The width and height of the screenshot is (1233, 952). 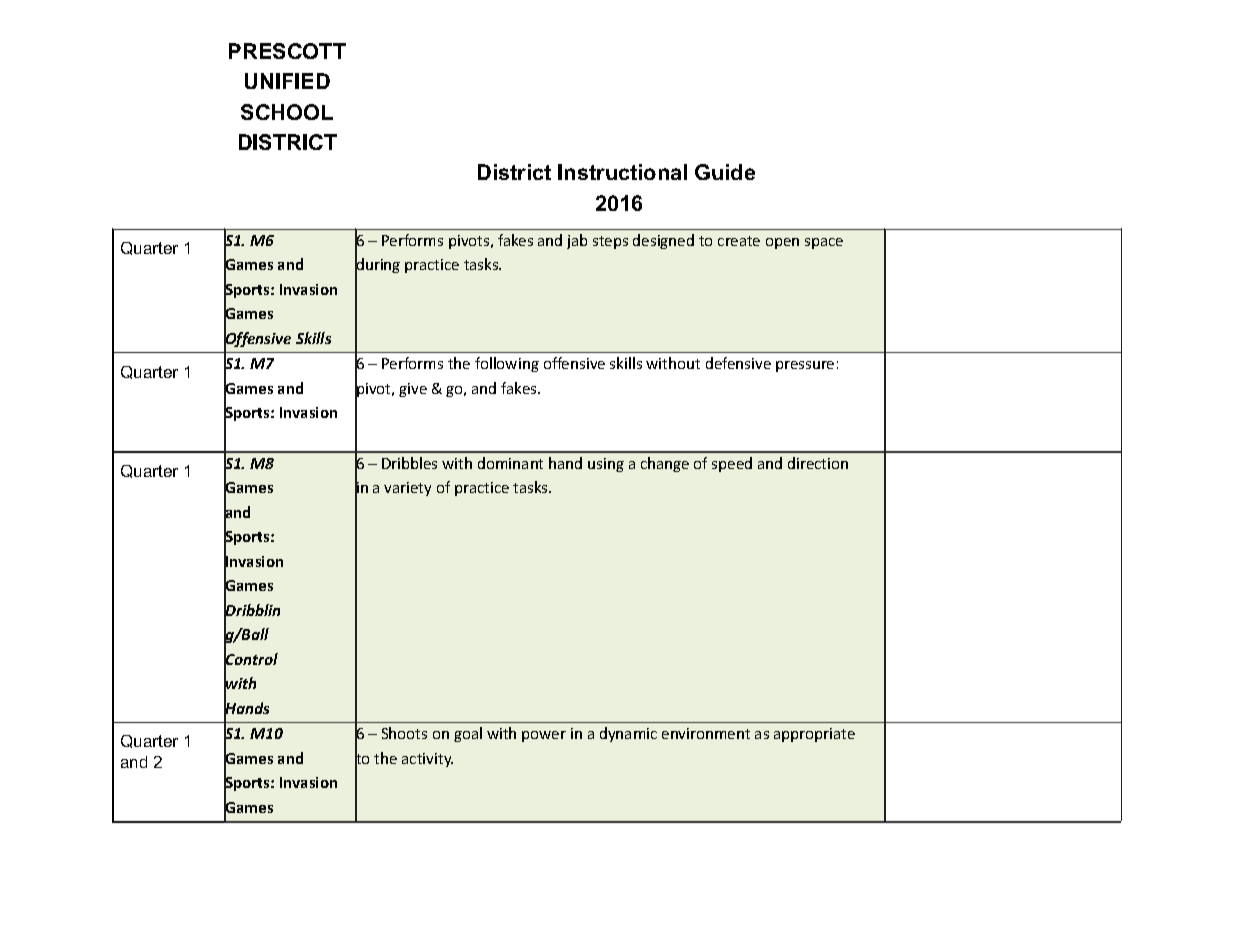 What do you see at coordinates (404, 733) in the screenshot?
I see `Shoots` at bounding box center [404, 733].
